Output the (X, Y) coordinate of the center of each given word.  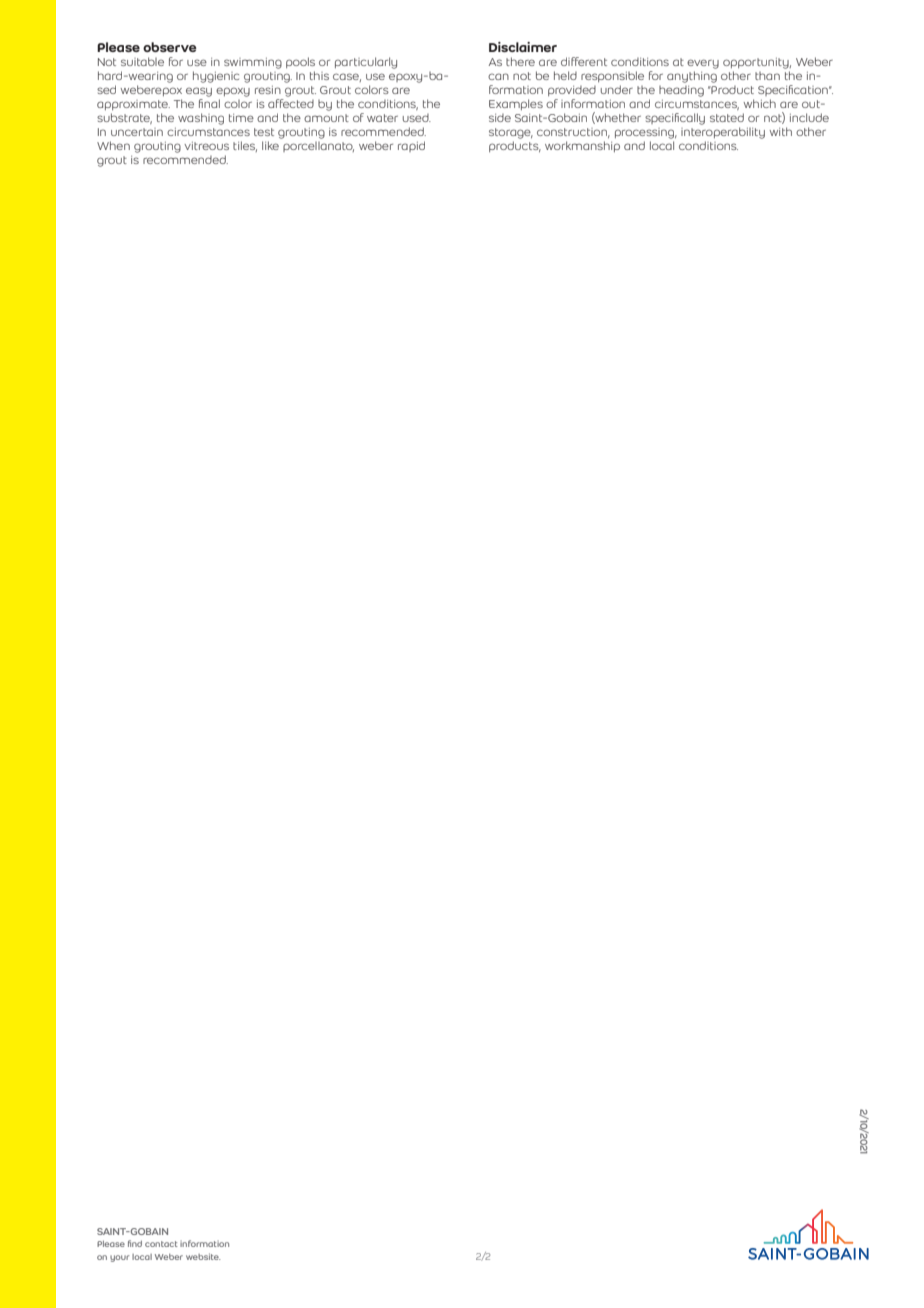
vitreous (206, 146)
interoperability (723, 133)
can (498, 76)
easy (199, 92)
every (703, 64)
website (203, 1256)
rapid (411, 146)
